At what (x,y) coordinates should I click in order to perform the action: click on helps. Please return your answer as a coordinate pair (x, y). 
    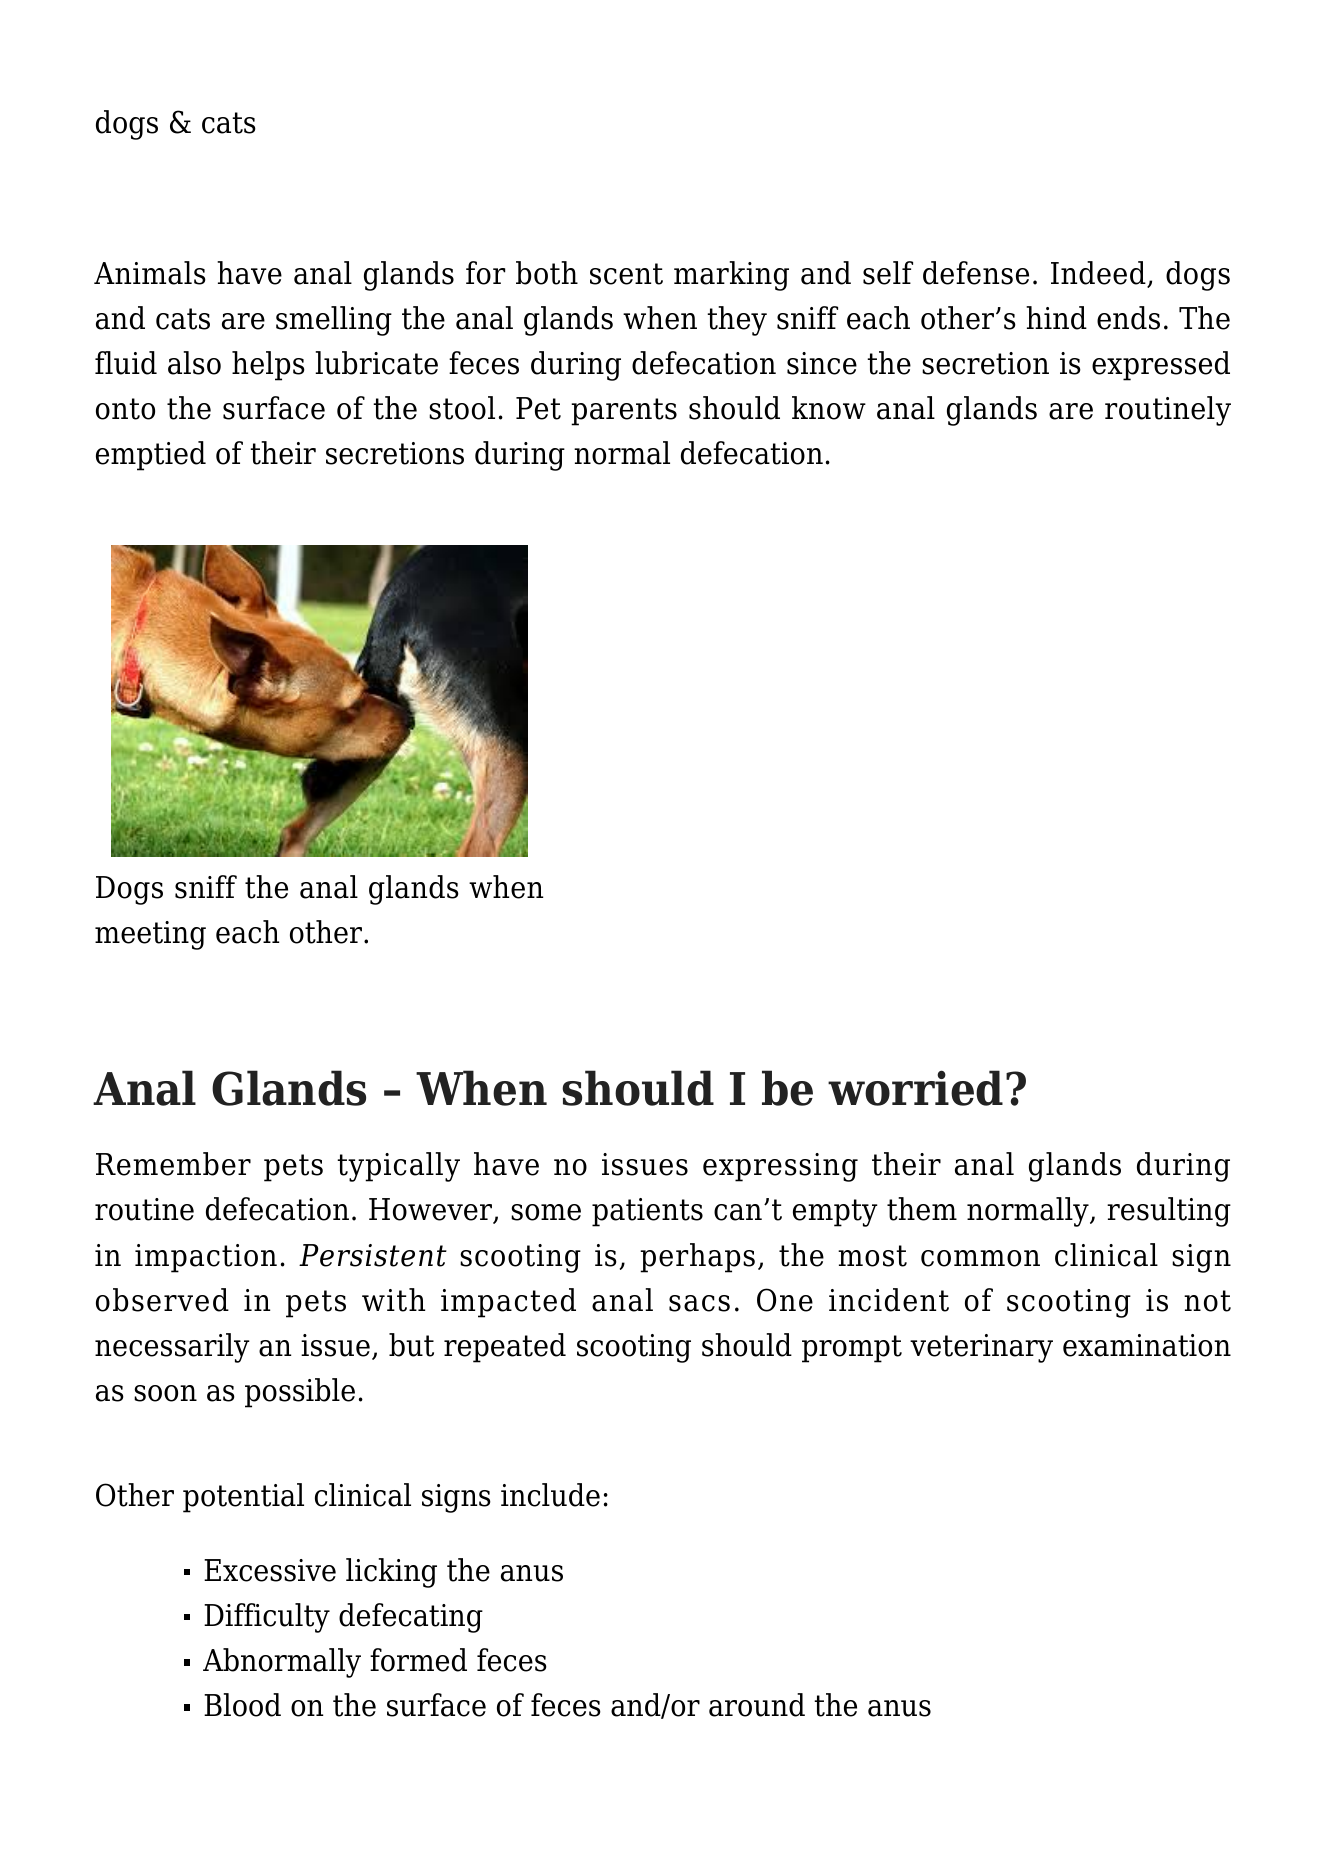
    Looking at the image, I should click on (268, 366).
